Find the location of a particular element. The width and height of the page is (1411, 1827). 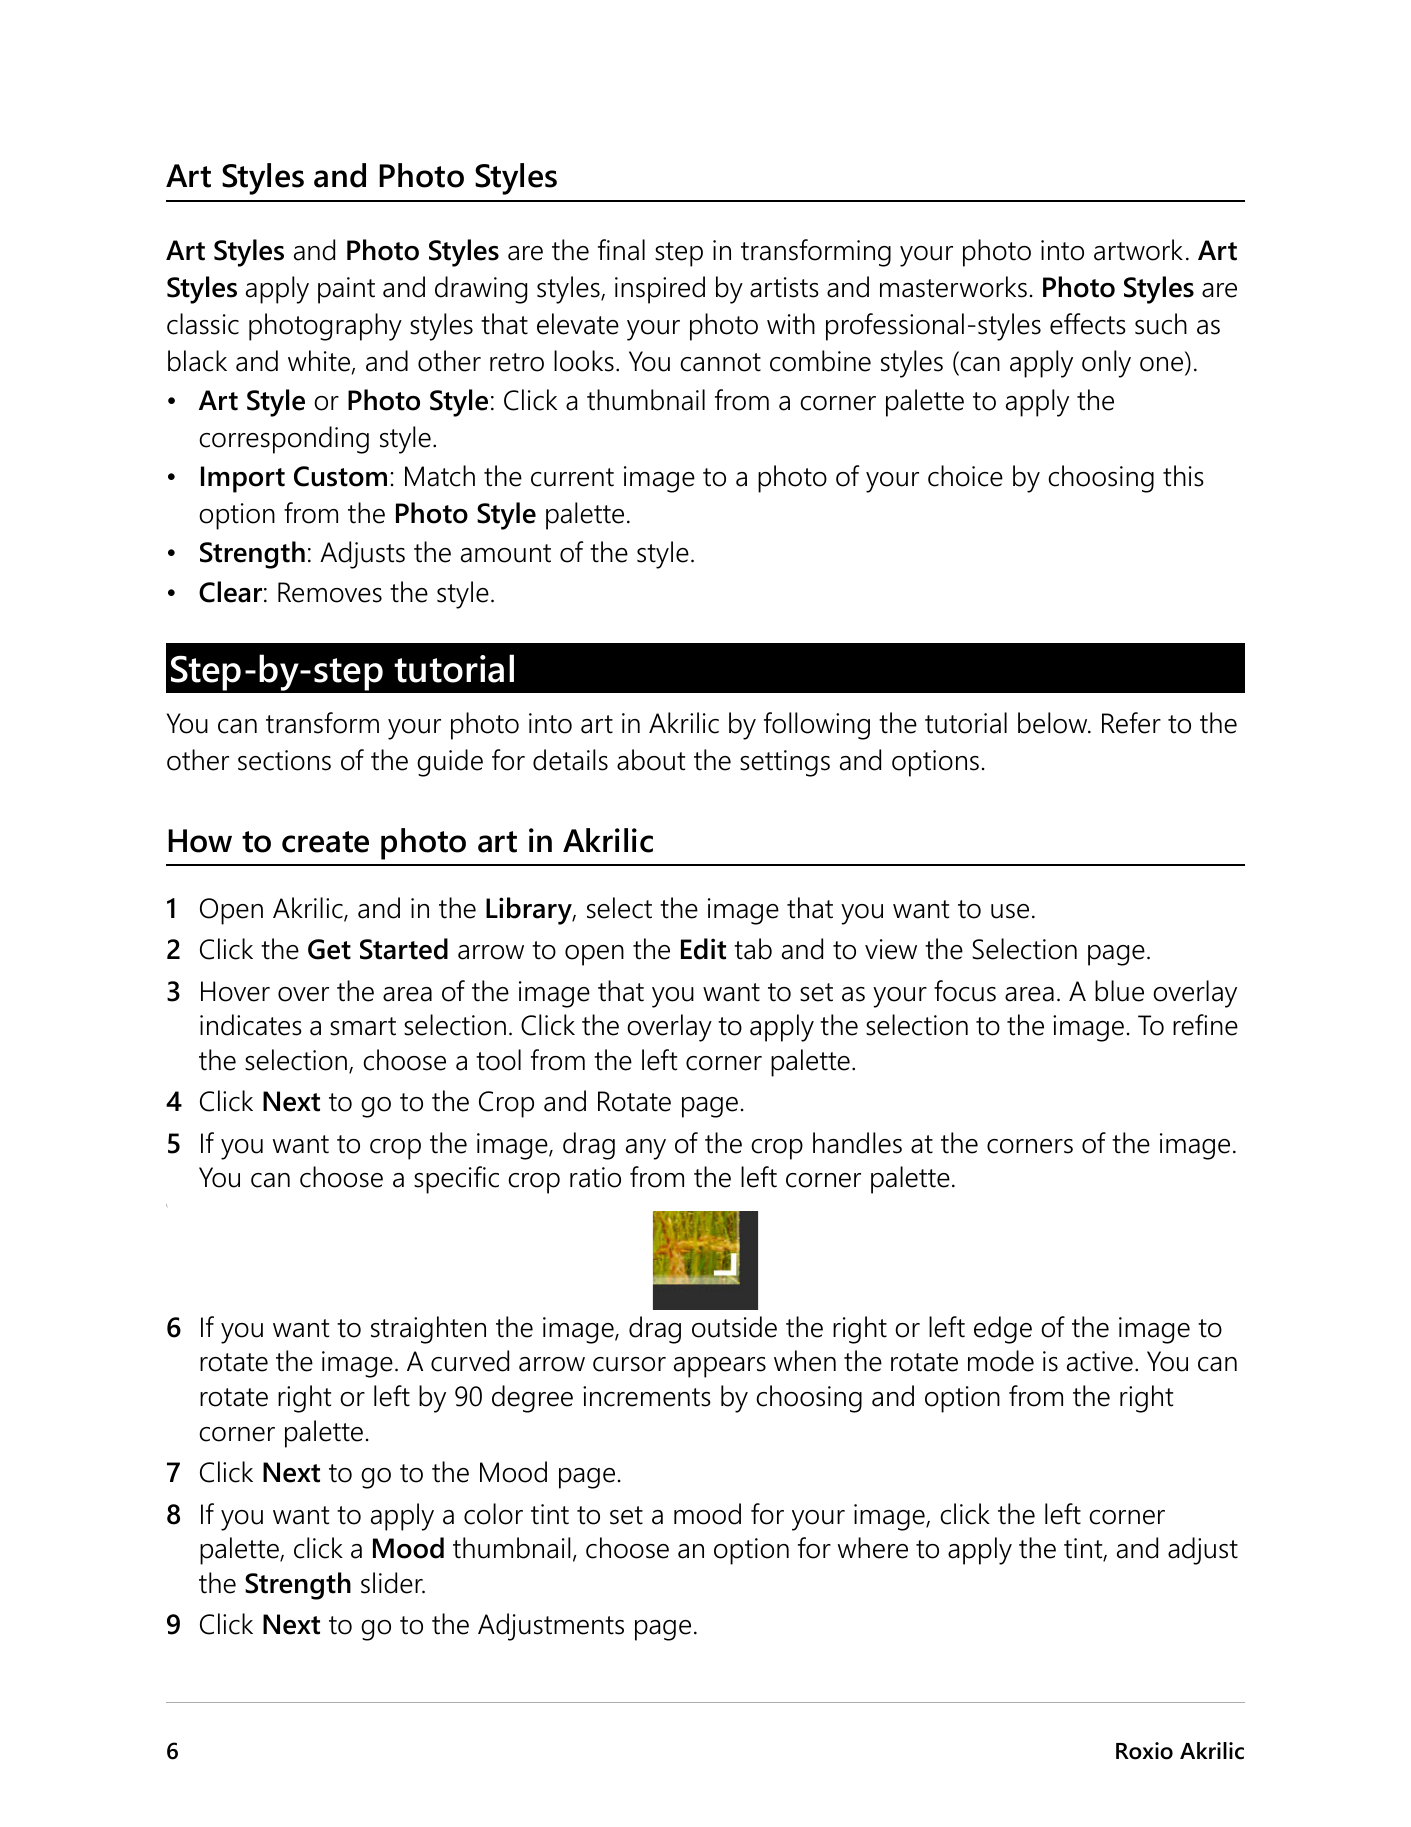

effects is located at coordinates (1088, 324).
